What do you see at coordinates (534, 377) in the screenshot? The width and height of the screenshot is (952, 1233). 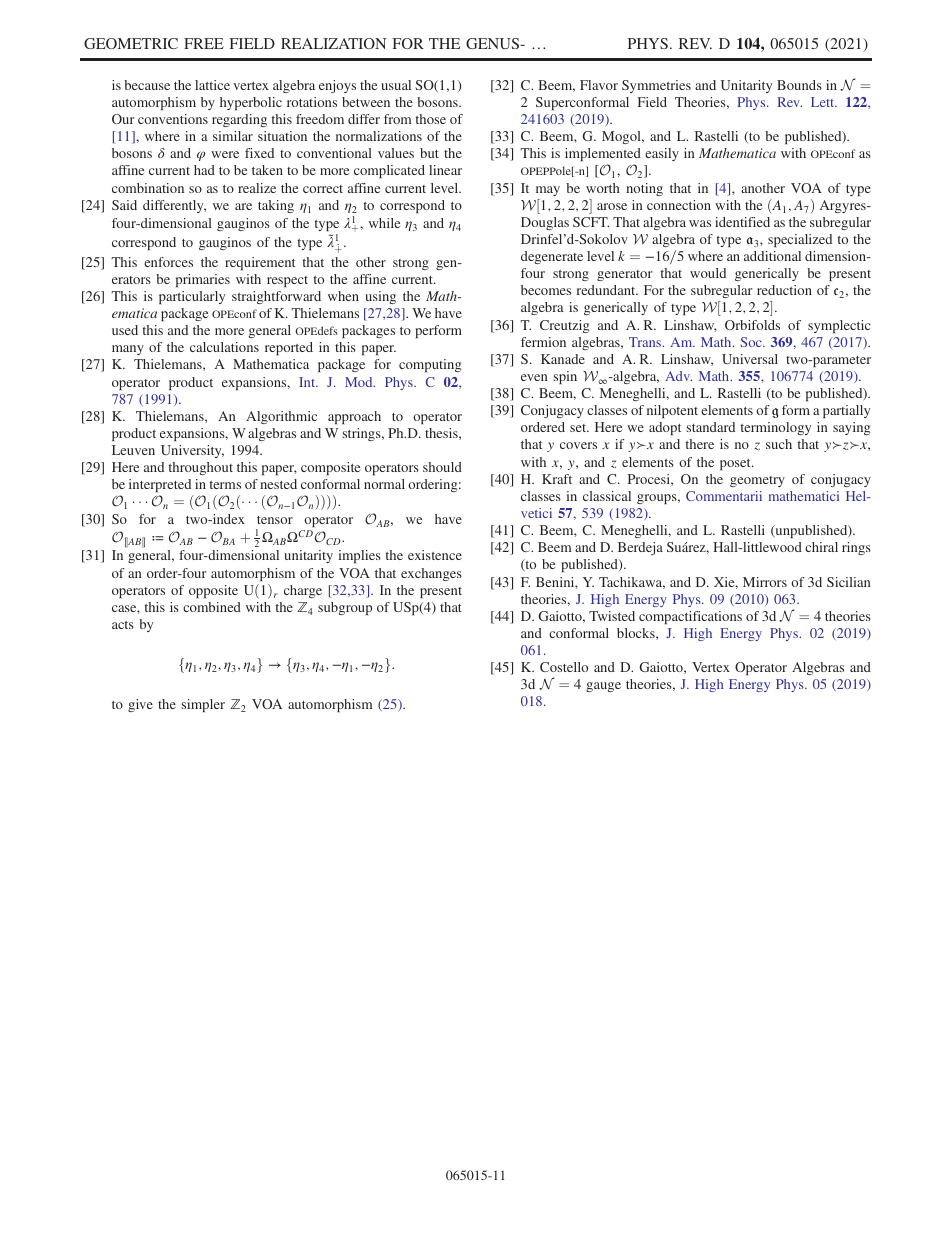 I see `even` at bounding box center [534, 377].
